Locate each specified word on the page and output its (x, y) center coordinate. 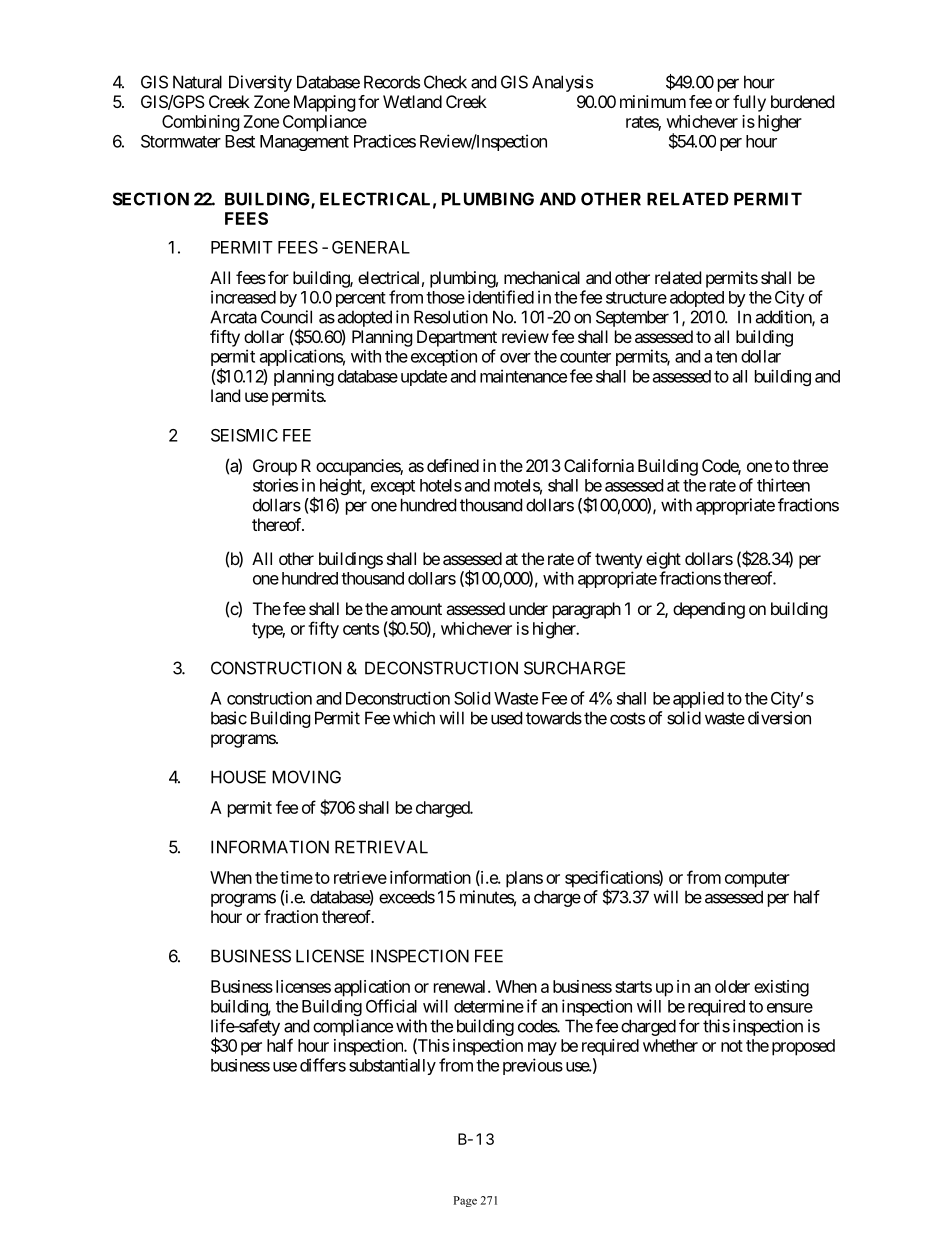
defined (453, 465)
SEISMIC (244, 435)
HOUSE (238, 777)
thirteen (783, 485)
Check (445, 82)
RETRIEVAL (381, 847)
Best (240, 141)
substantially (392, 1066)
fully (749, 103)
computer (757, 880)
